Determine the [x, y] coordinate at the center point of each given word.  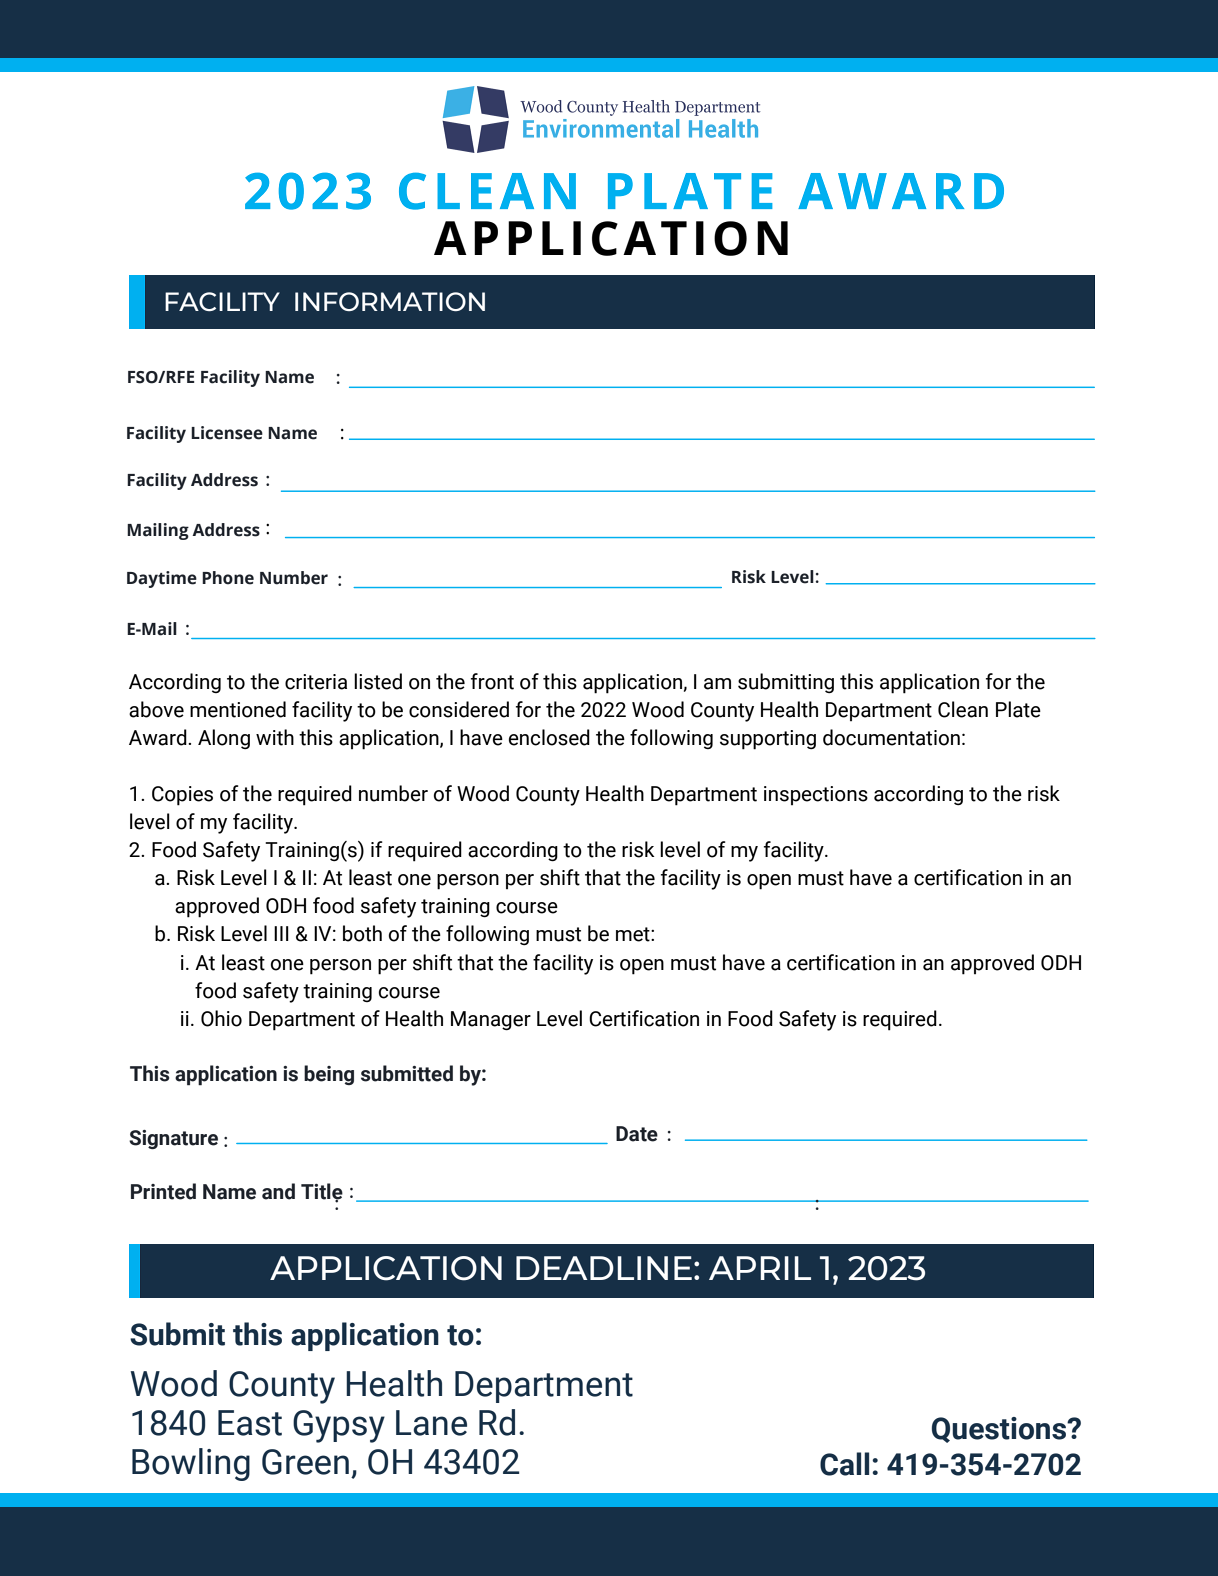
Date [637, 1134]
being [329, 1075]
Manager [491, 1020]
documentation [891, 737]
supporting [768, 740]
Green [305, 1462]
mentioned [238, 709]
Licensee [227, 433]
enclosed [549, 737]
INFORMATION [390, 301]
